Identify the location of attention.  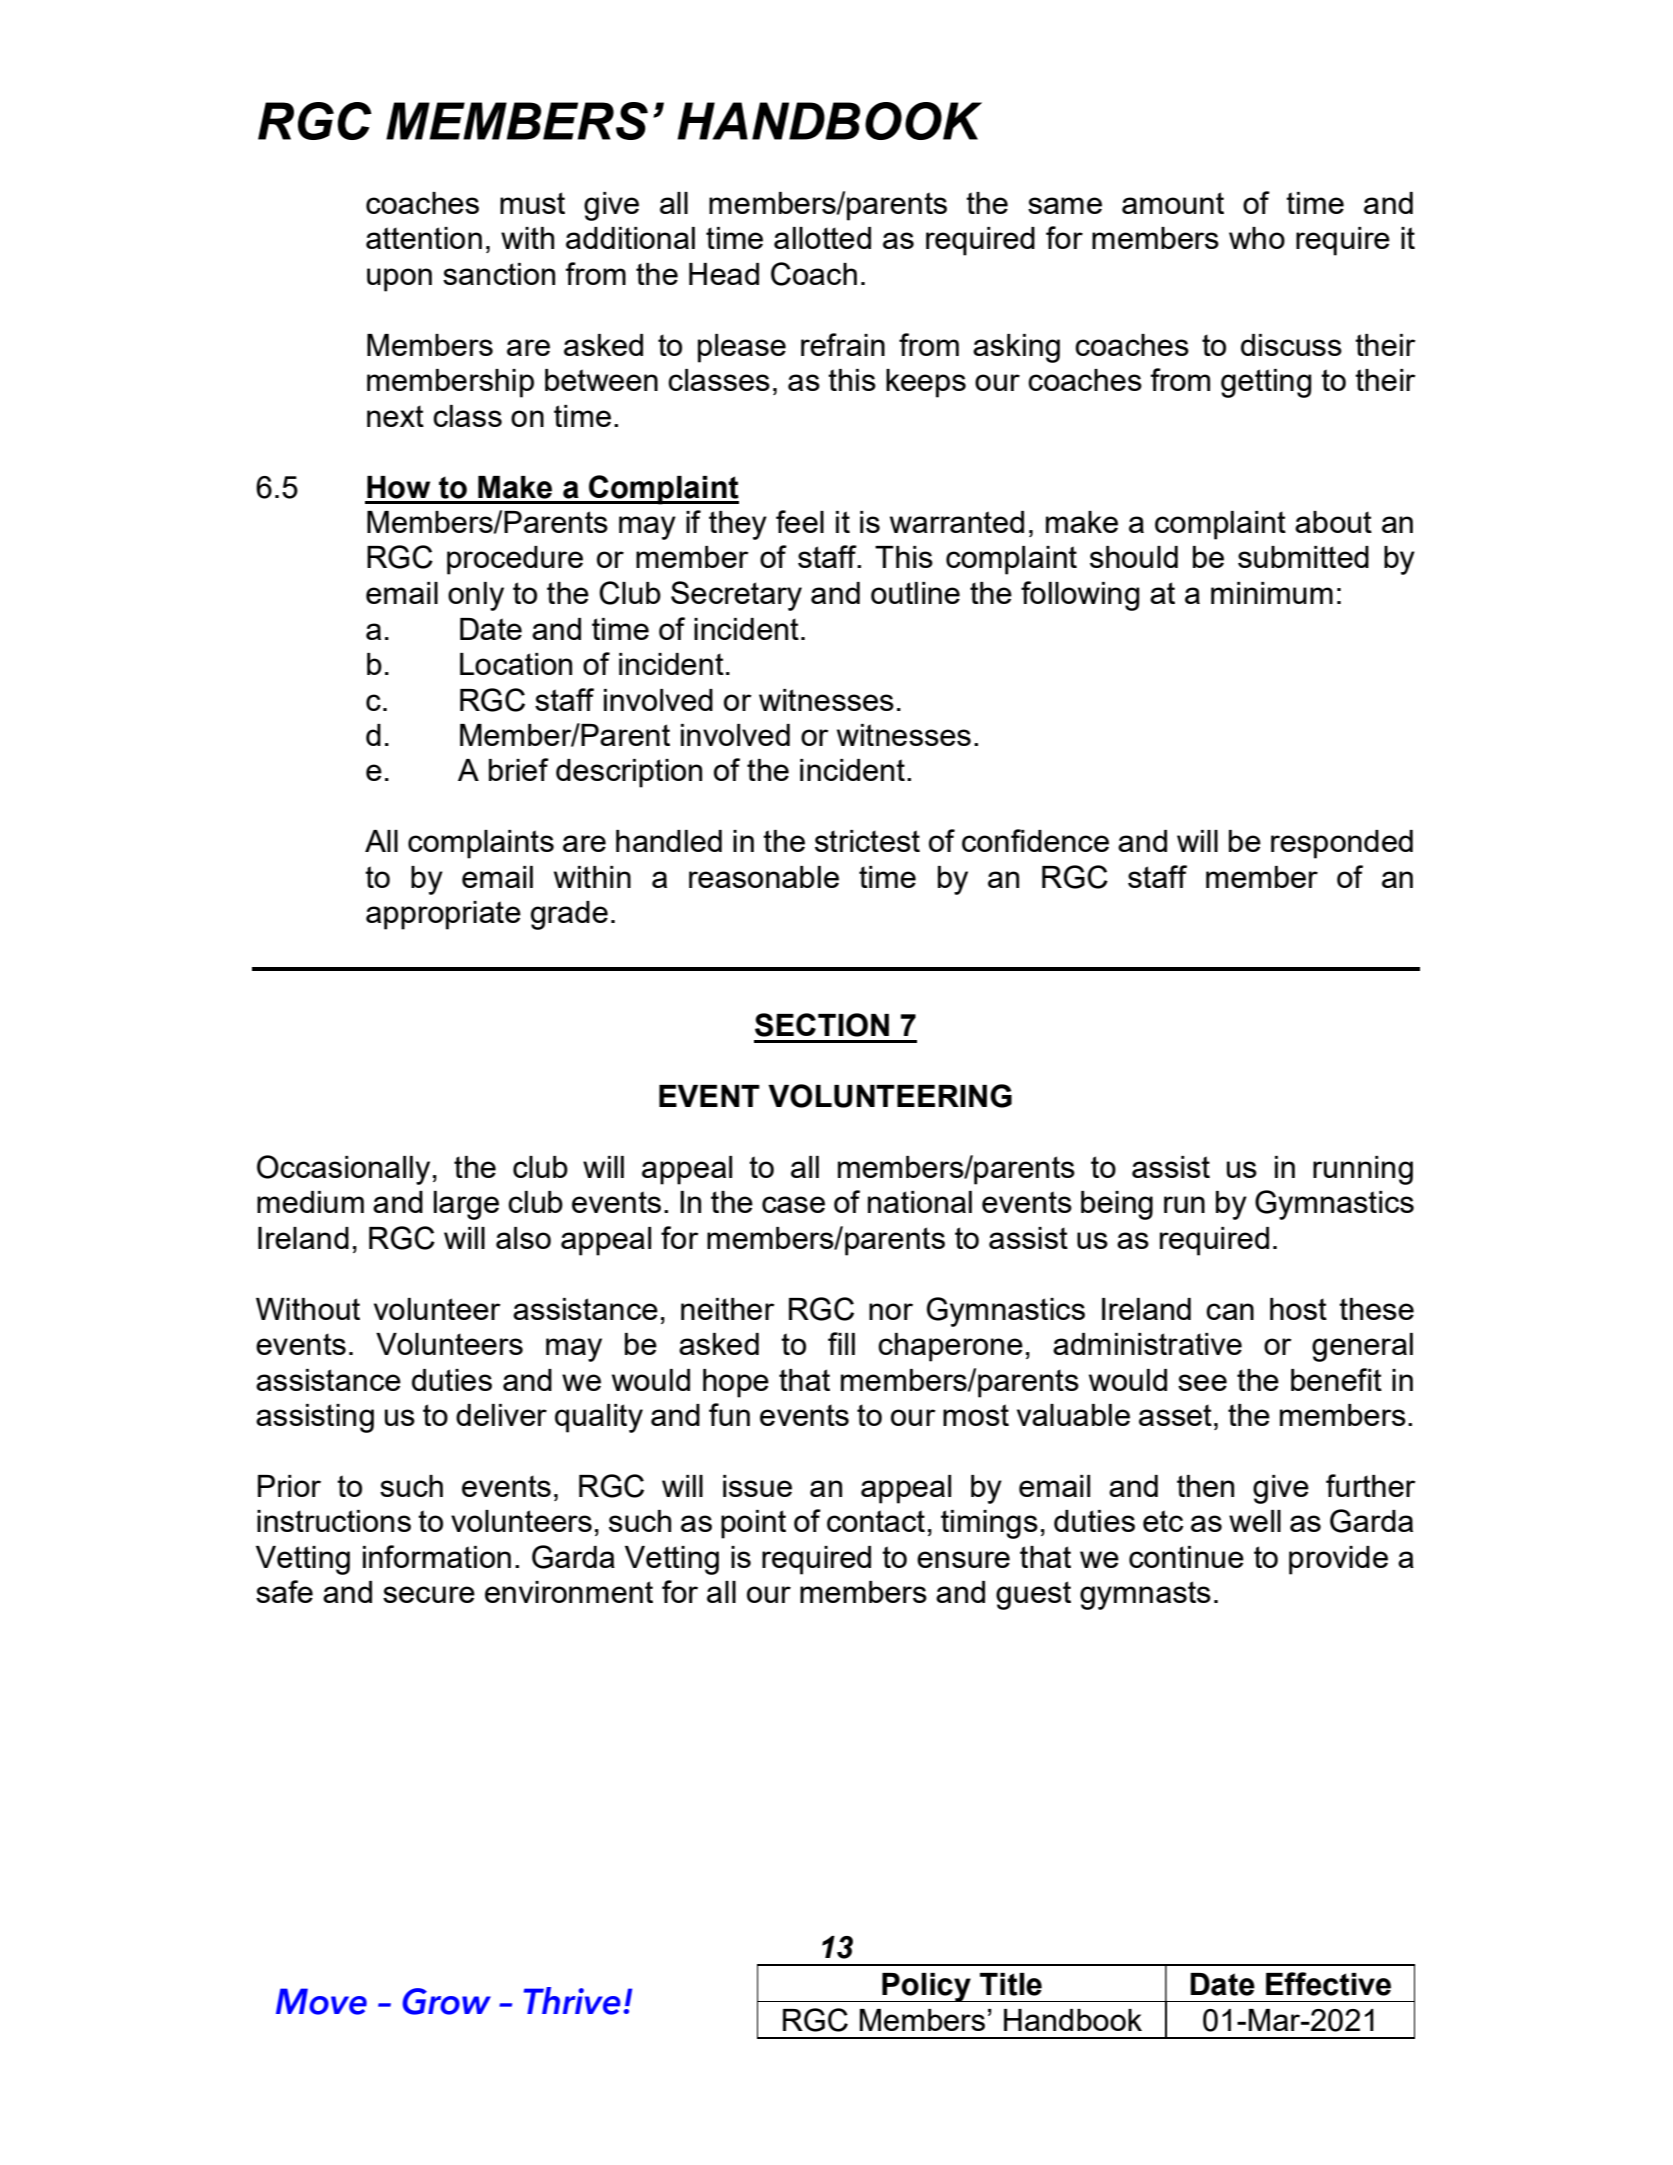
(424, 238).
